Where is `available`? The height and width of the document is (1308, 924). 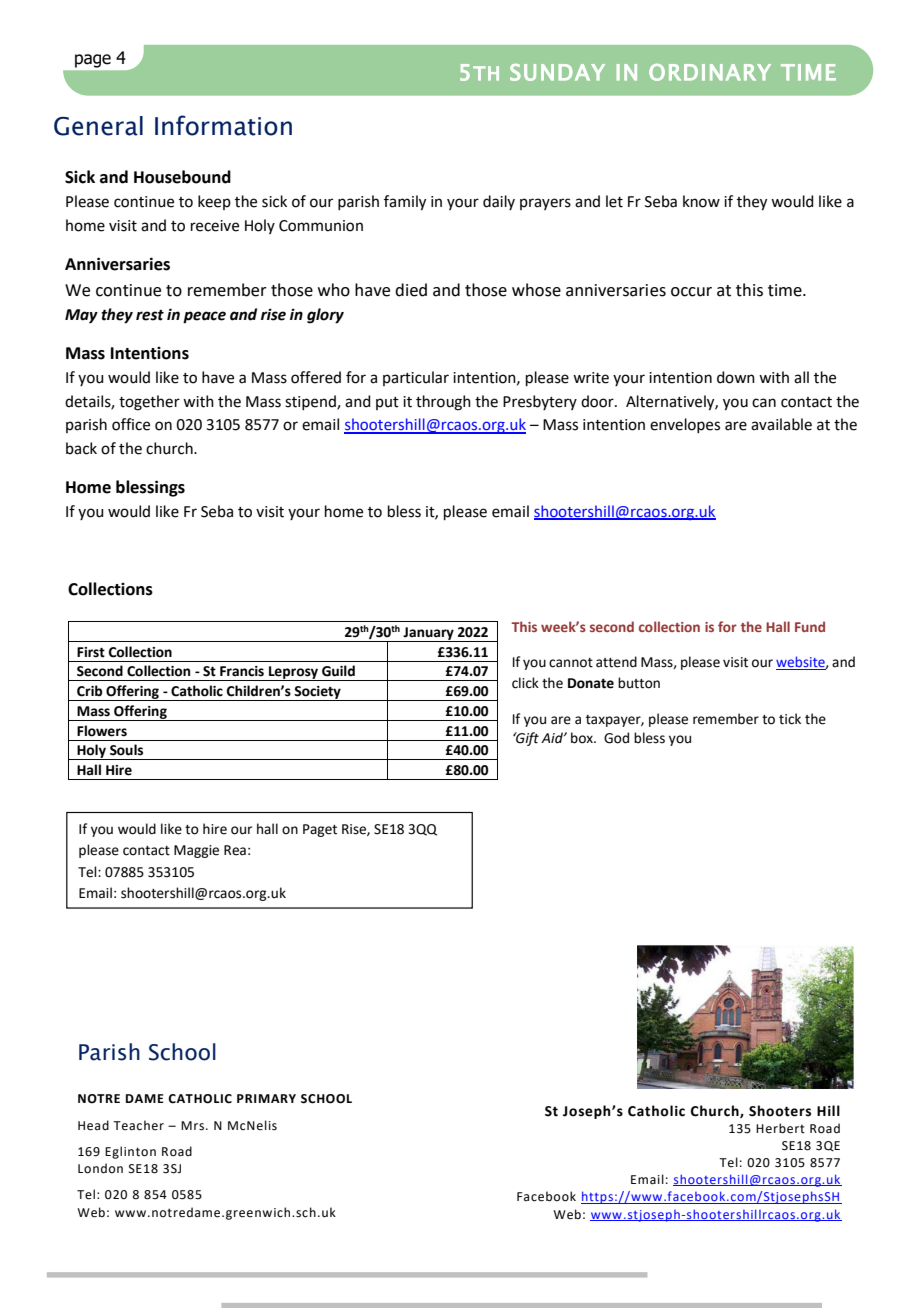
available is located at coordinates (781, 424).
